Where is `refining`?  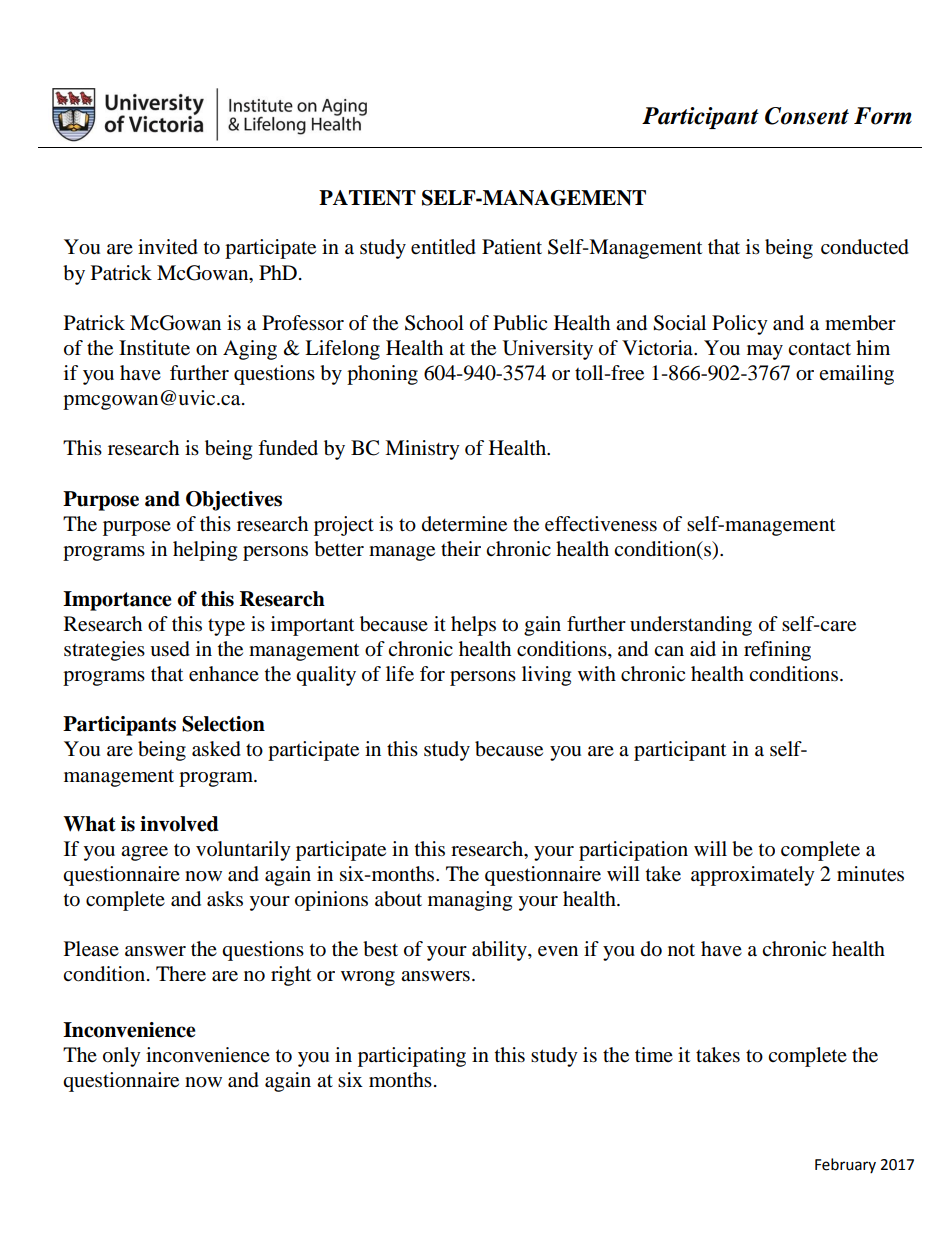 refining is located at coordinates (777, 651).
